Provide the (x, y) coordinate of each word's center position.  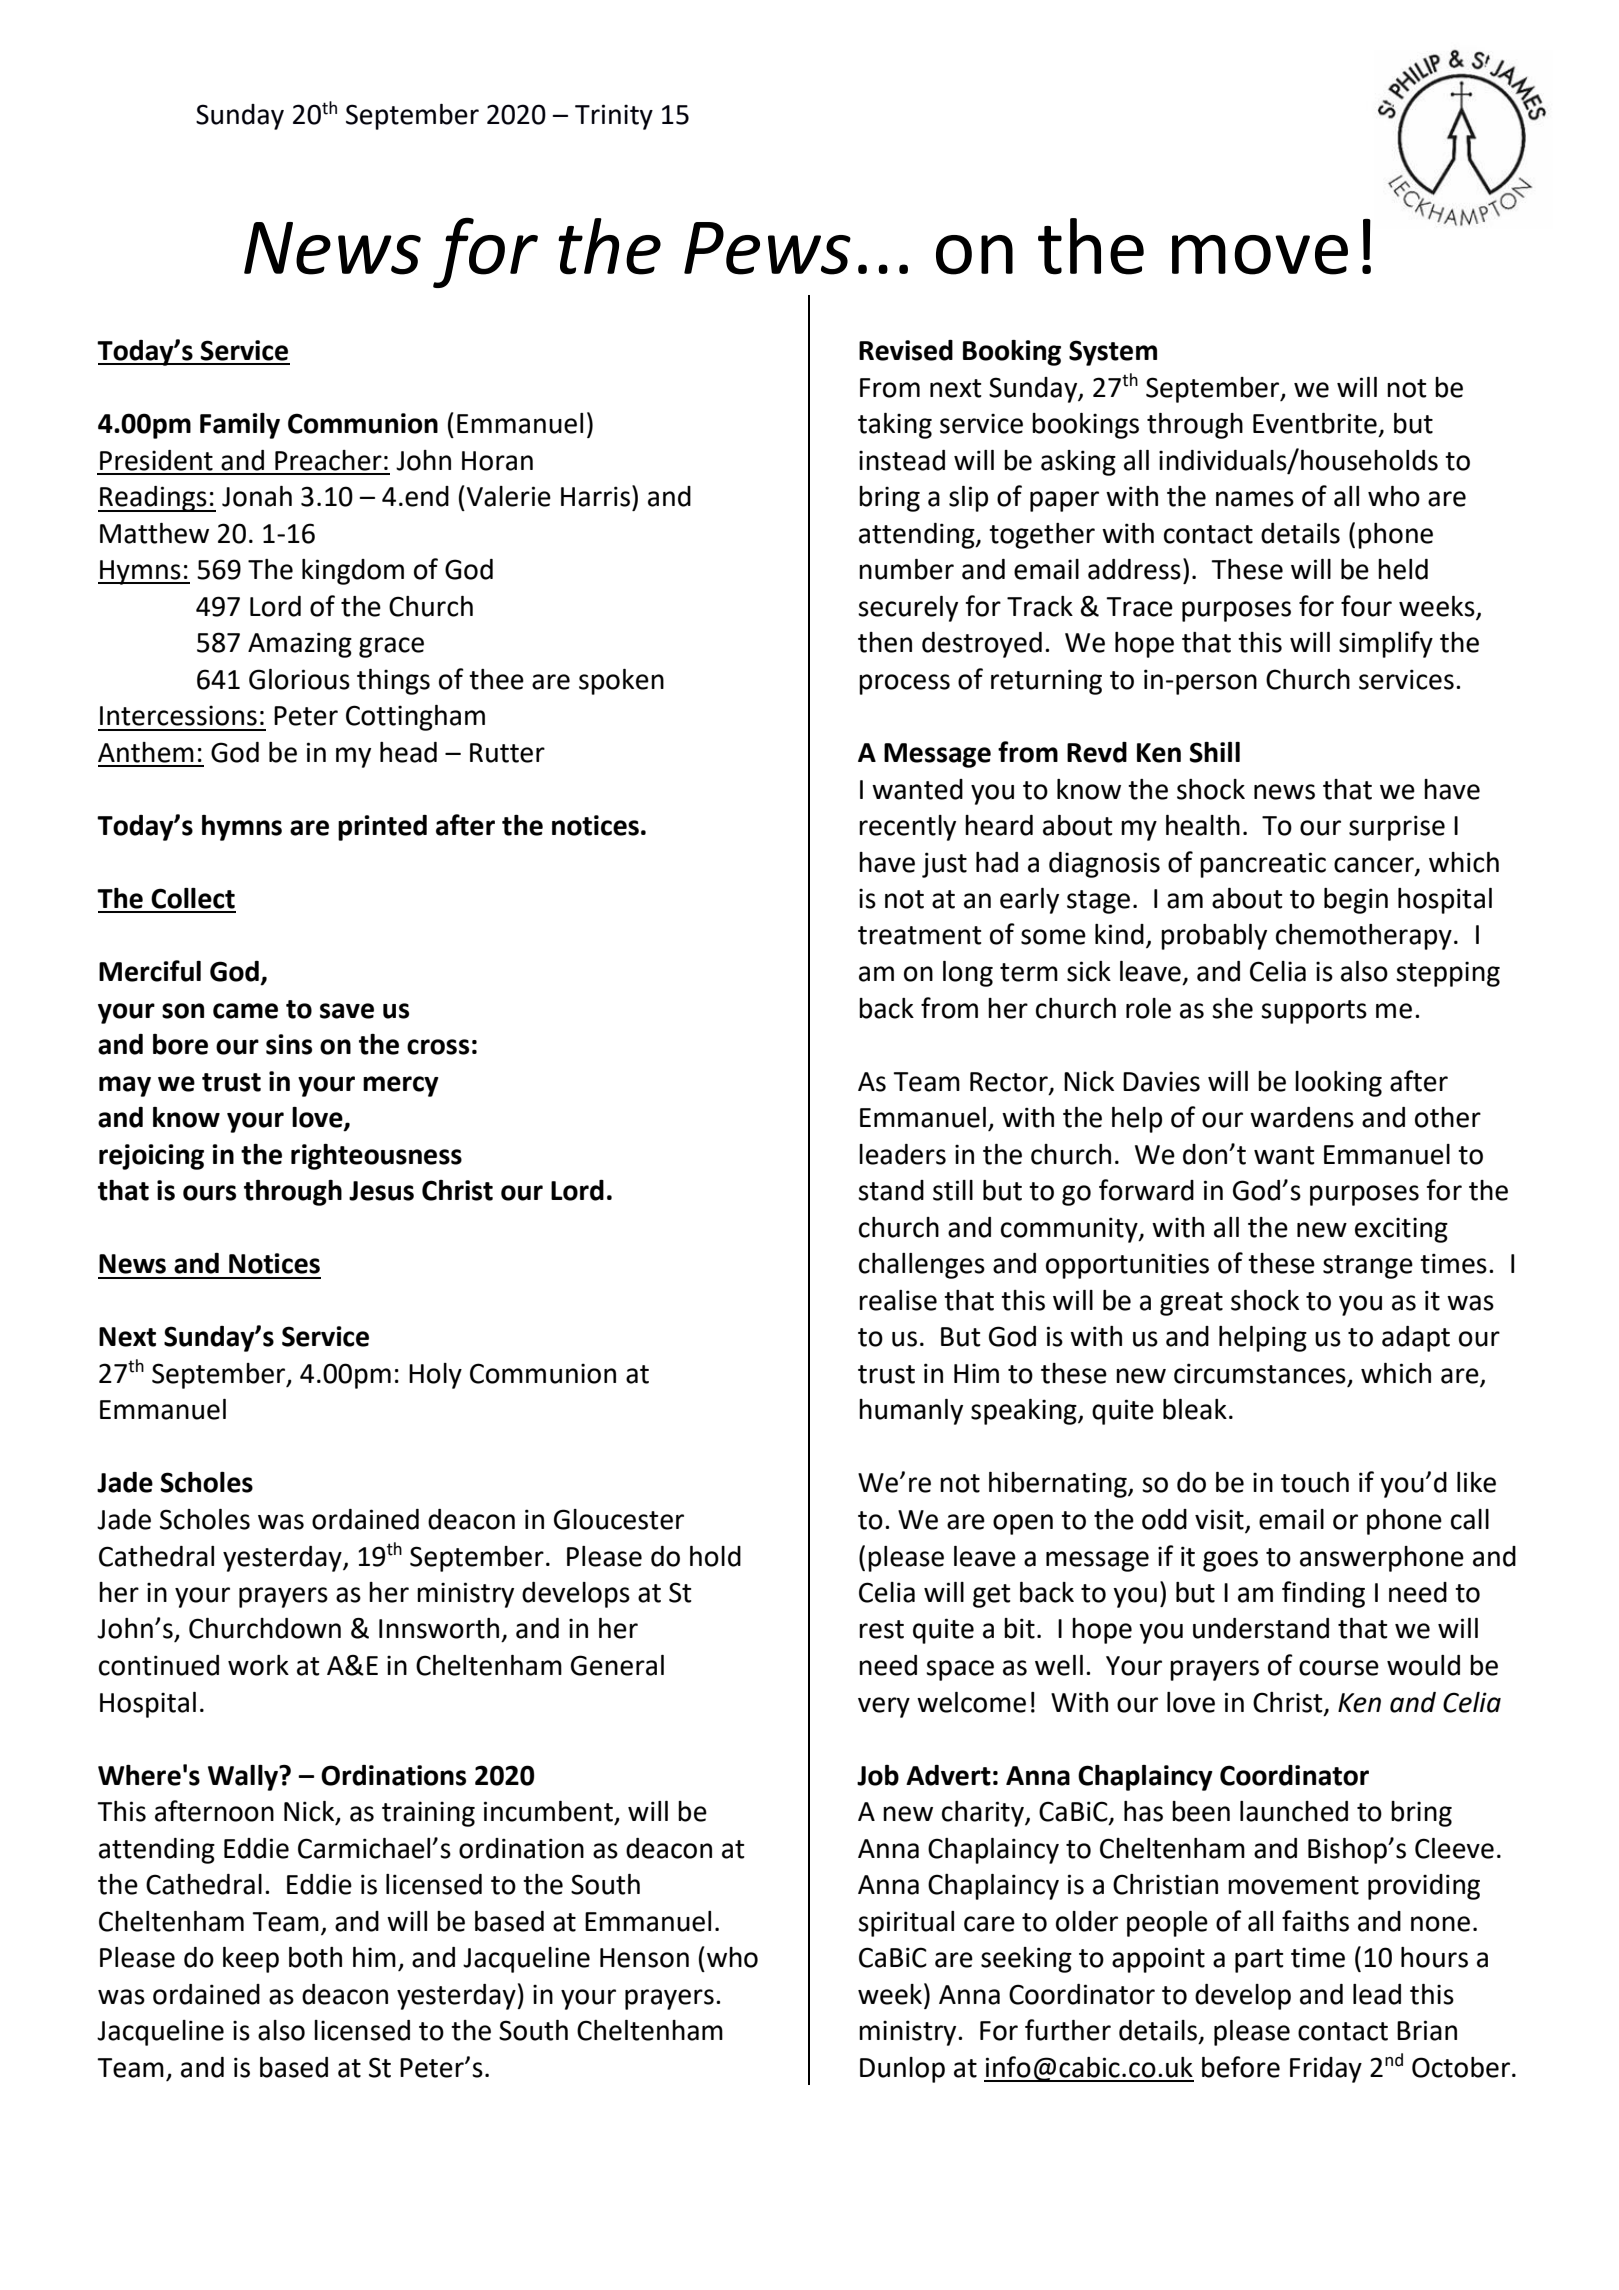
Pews (767, 248)
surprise (1397, 828)
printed (382, 828)
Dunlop (902, 2070)
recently (907, 828)
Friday (1326, 2070)
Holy (435, 1376)
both (315, 1957)
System (1113, 353)
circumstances (1260, 1373)
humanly (911, 1412)
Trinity (614, 117)
